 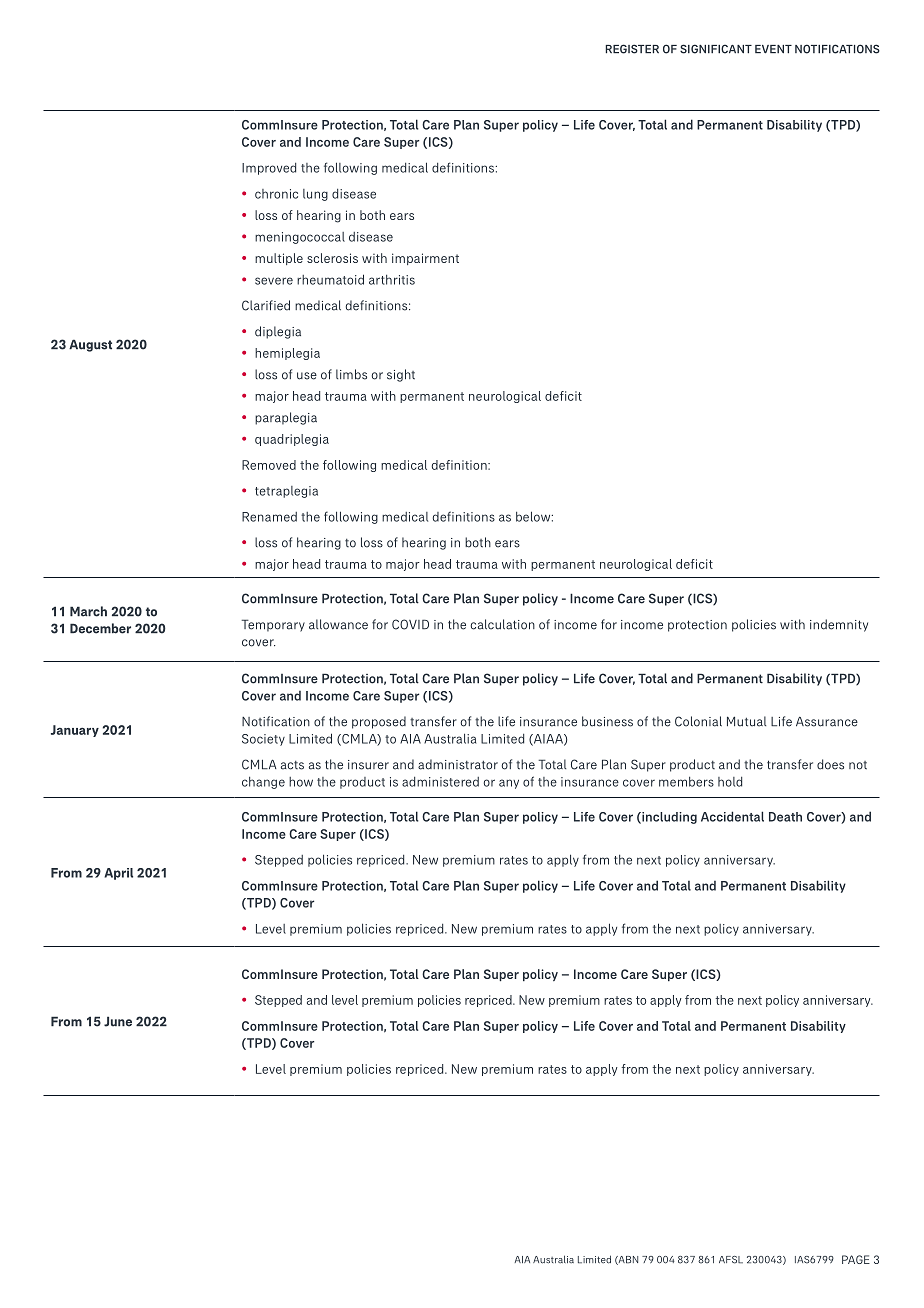 What do you see at coordinates (746, 721) in the page?
I see `Mutual` at bounding box center [746, 721].
